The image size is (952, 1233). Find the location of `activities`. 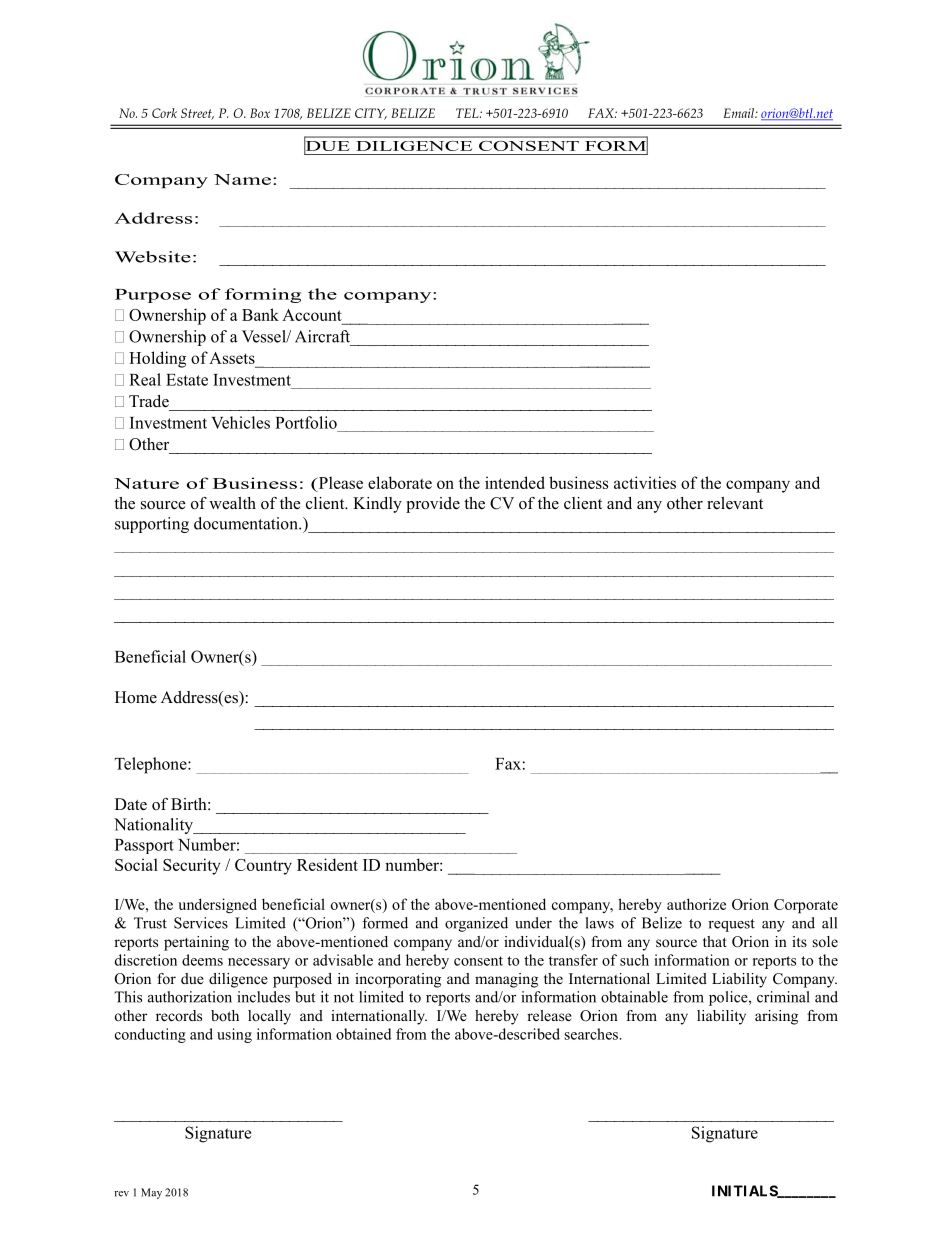

activities is located at coordinates (645, 482).
